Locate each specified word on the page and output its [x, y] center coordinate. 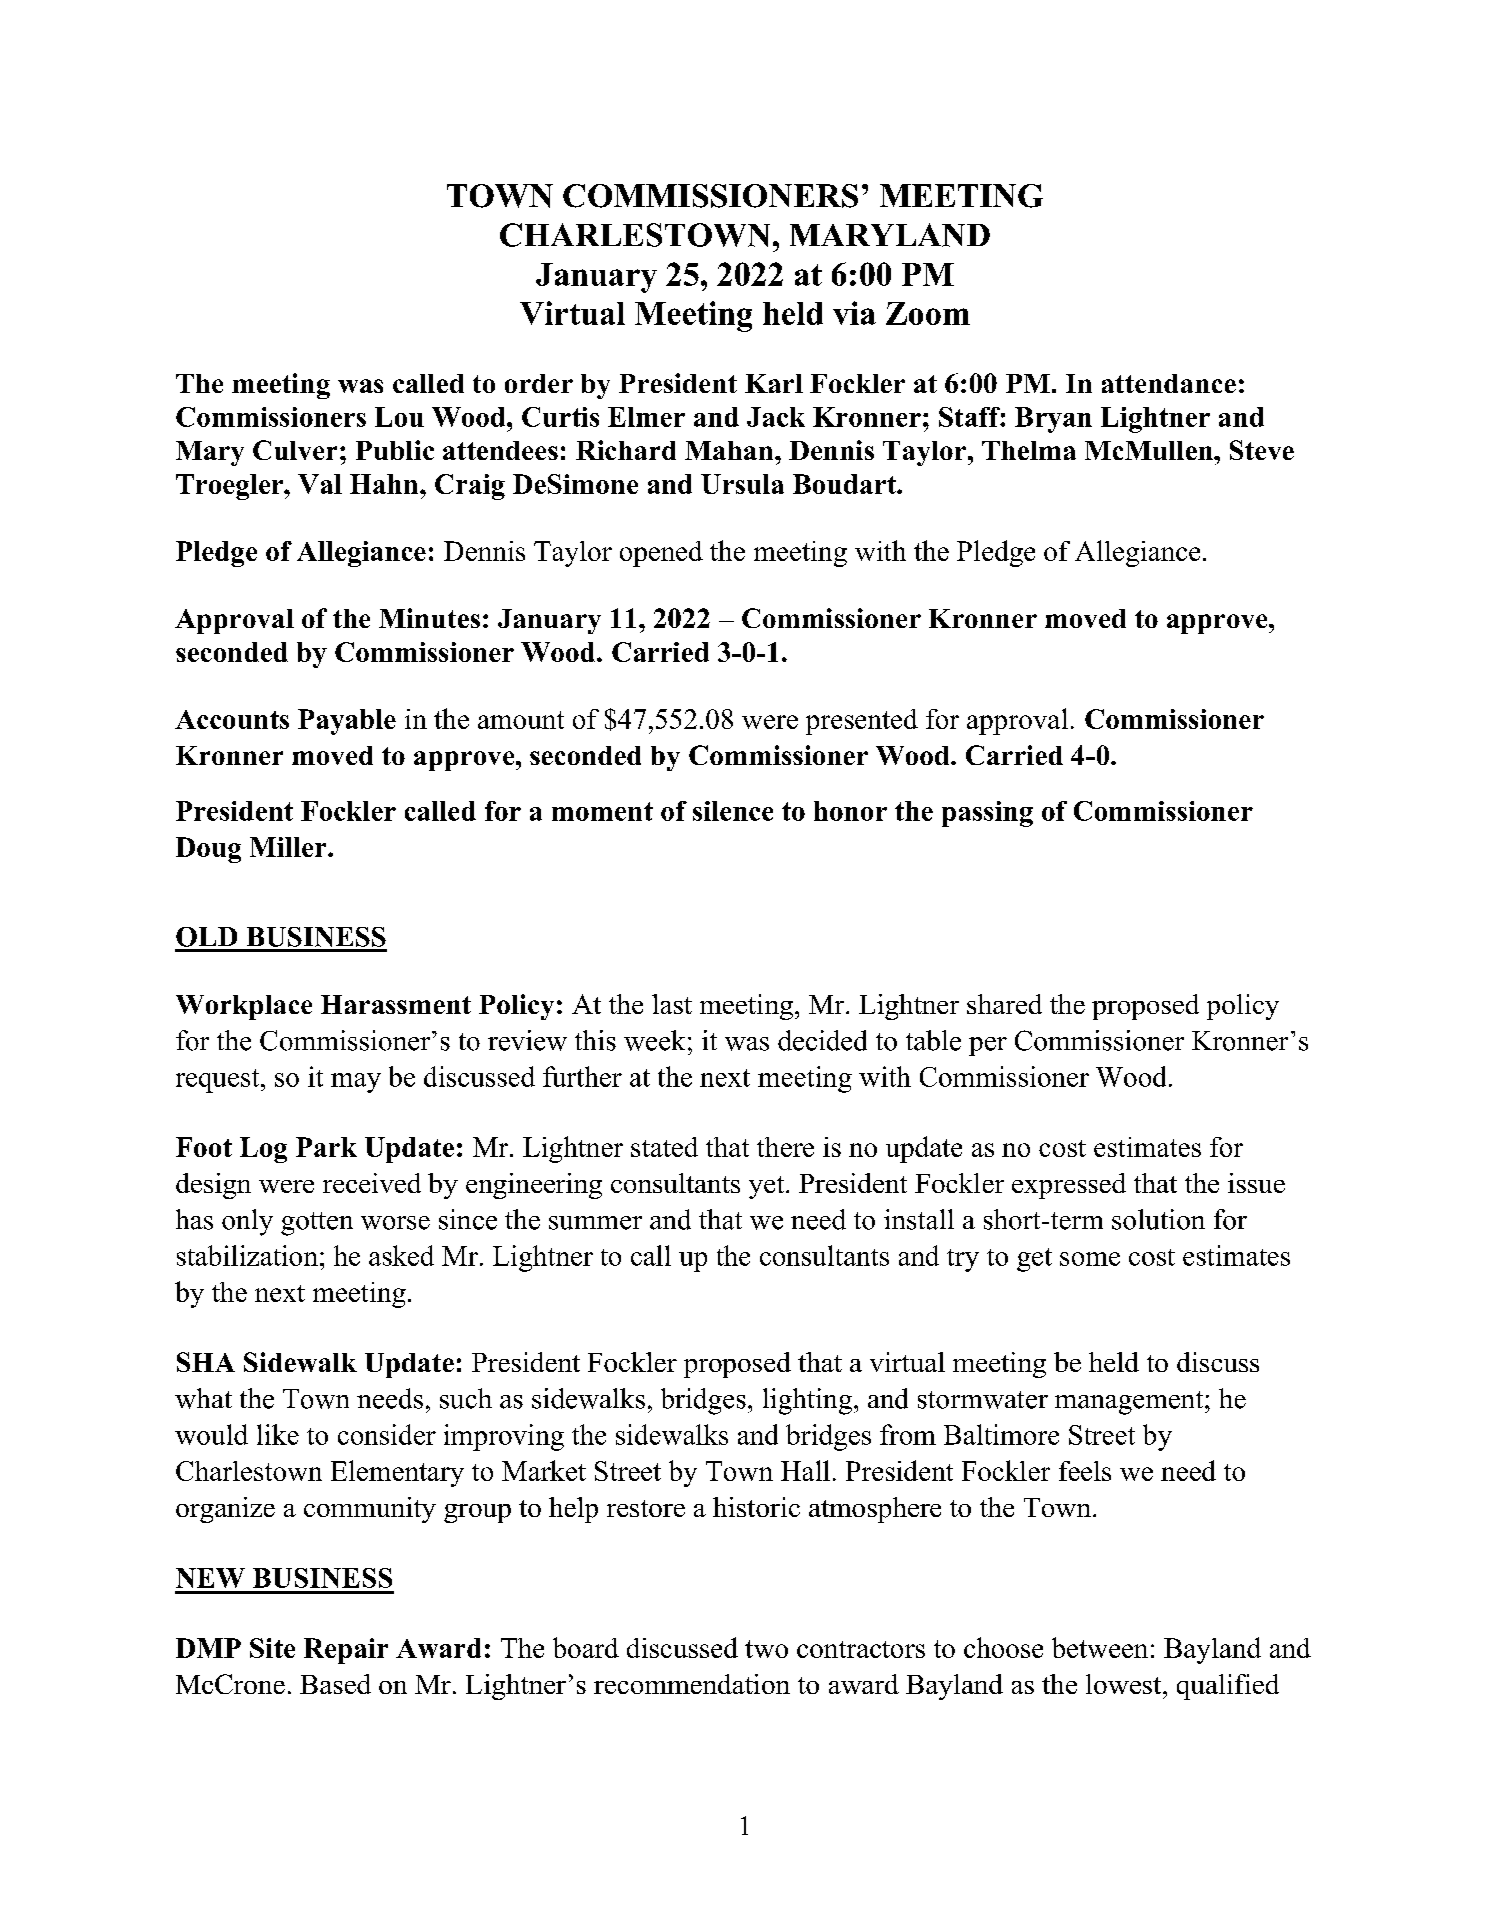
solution [1158, 1219]
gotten [317, 1224]
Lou [399, 417]
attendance [1169, 383]
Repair [346, 1651]
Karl [774, 383]
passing [987, 814]
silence [733, 811]
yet [768, 1187]
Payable [347, 722]
